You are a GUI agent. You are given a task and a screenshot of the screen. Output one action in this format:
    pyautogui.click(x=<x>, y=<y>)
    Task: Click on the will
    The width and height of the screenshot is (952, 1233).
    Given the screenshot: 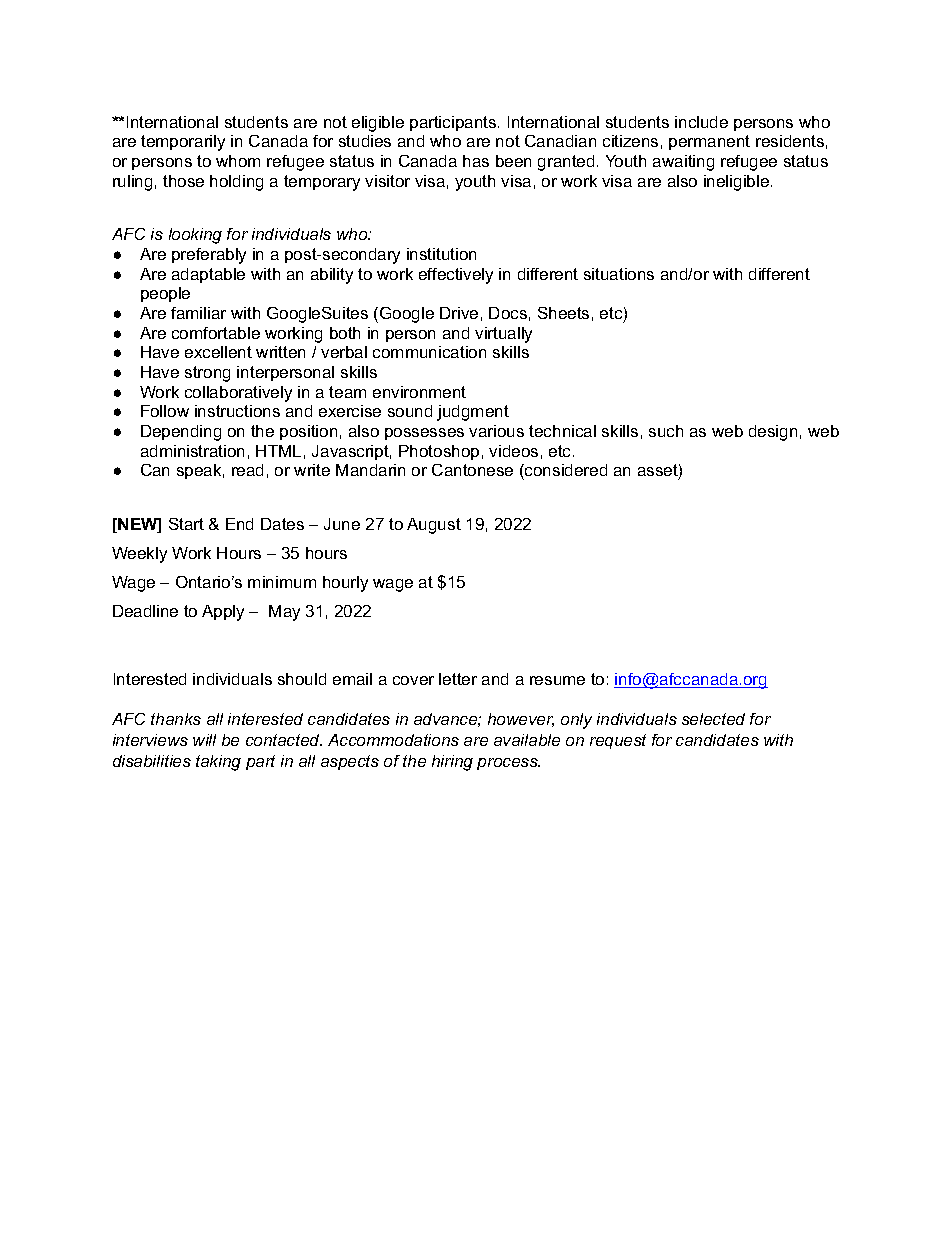 What is the action you would take?
    pyautogui.click(x=204, y=740)
